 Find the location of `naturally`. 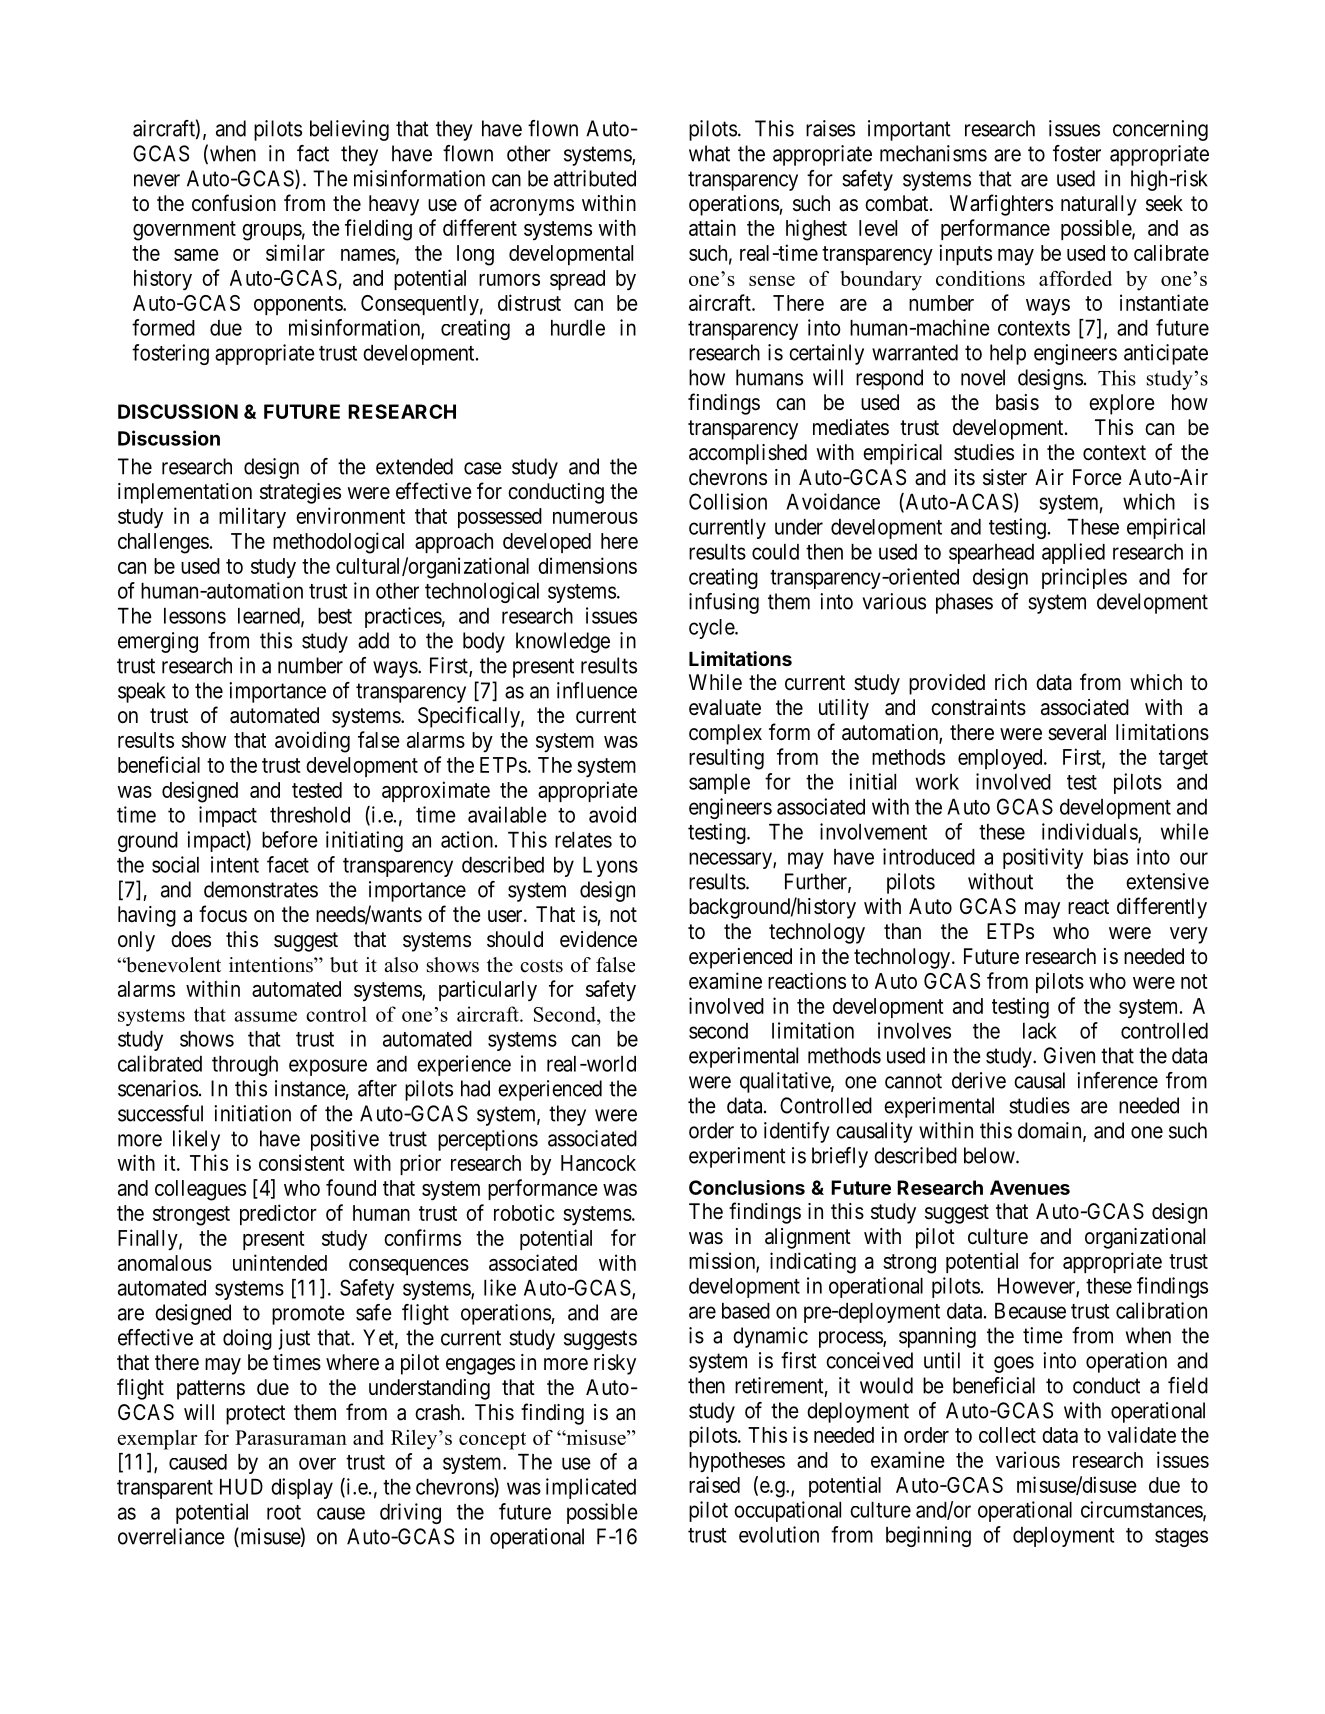

naturally is located at coordinates (1099, 205).
